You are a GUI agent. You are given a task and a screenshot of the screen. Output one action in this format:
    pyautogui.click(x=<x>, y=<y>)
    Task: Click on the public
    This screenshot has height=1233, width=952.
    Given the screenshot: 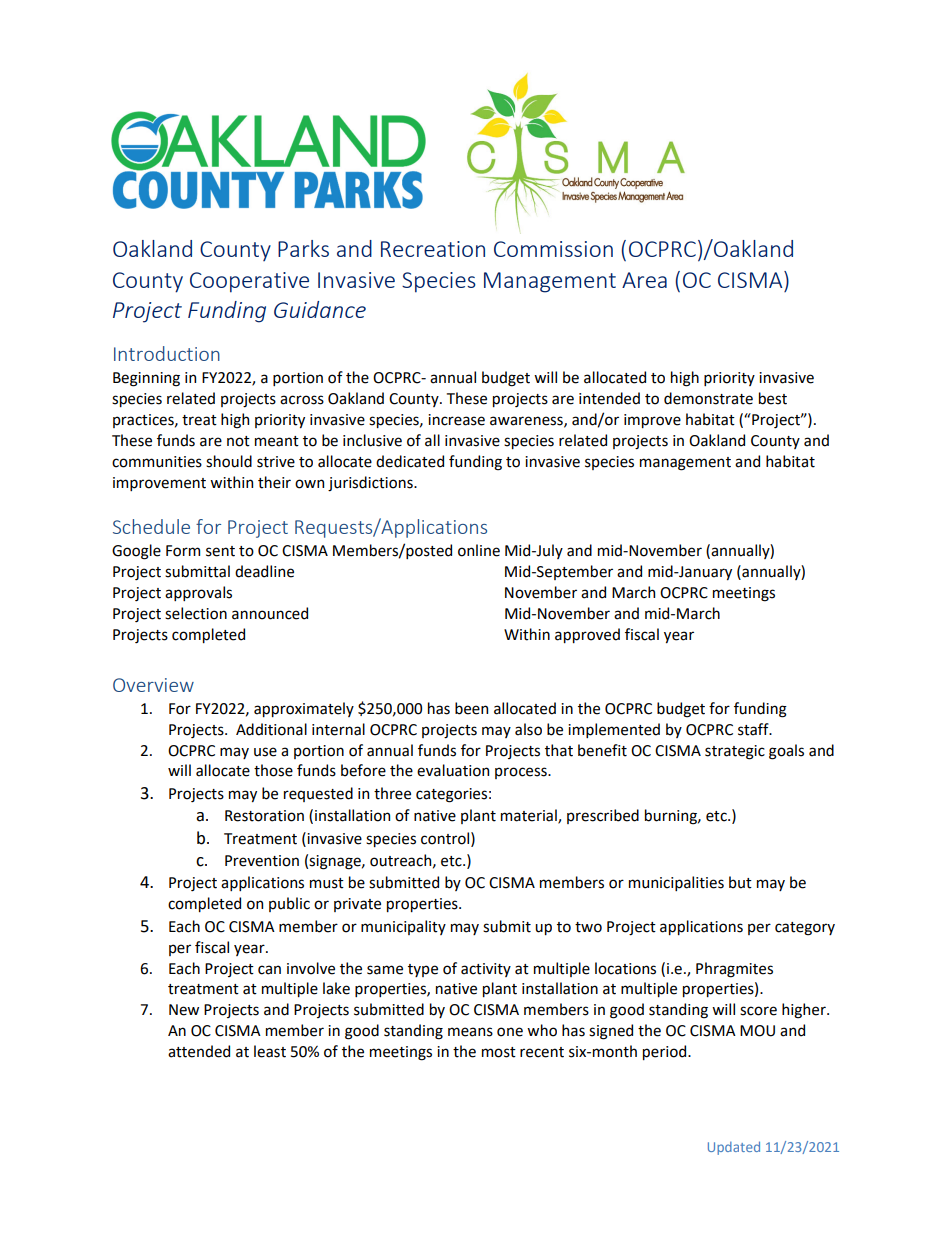 What is the action you would take?
    pyautogui.click(x=289, y=904)
